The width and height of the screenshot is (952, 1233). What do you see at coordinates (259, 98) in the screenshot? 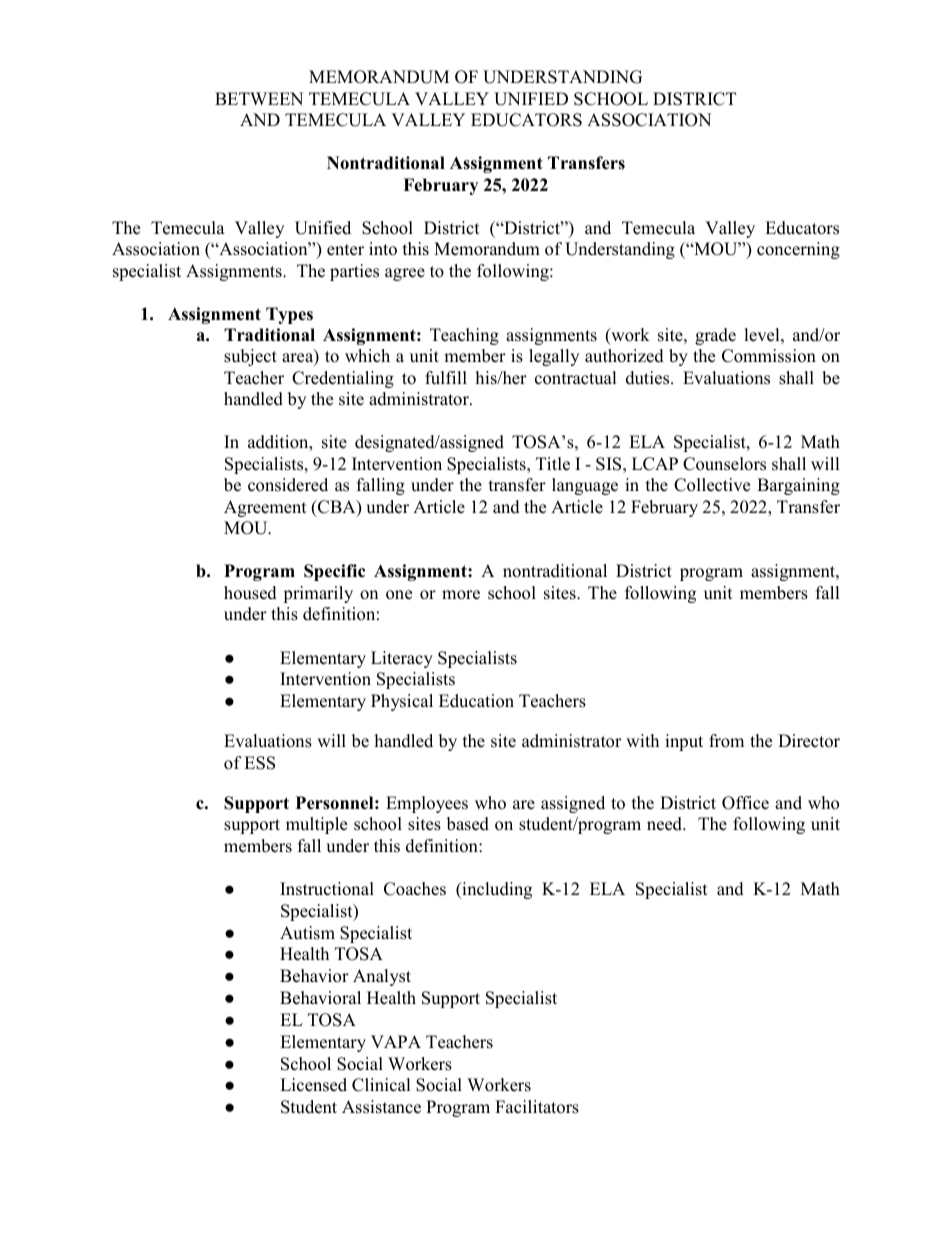
I see `BETWEEN` at bounding box center [259, 98].
